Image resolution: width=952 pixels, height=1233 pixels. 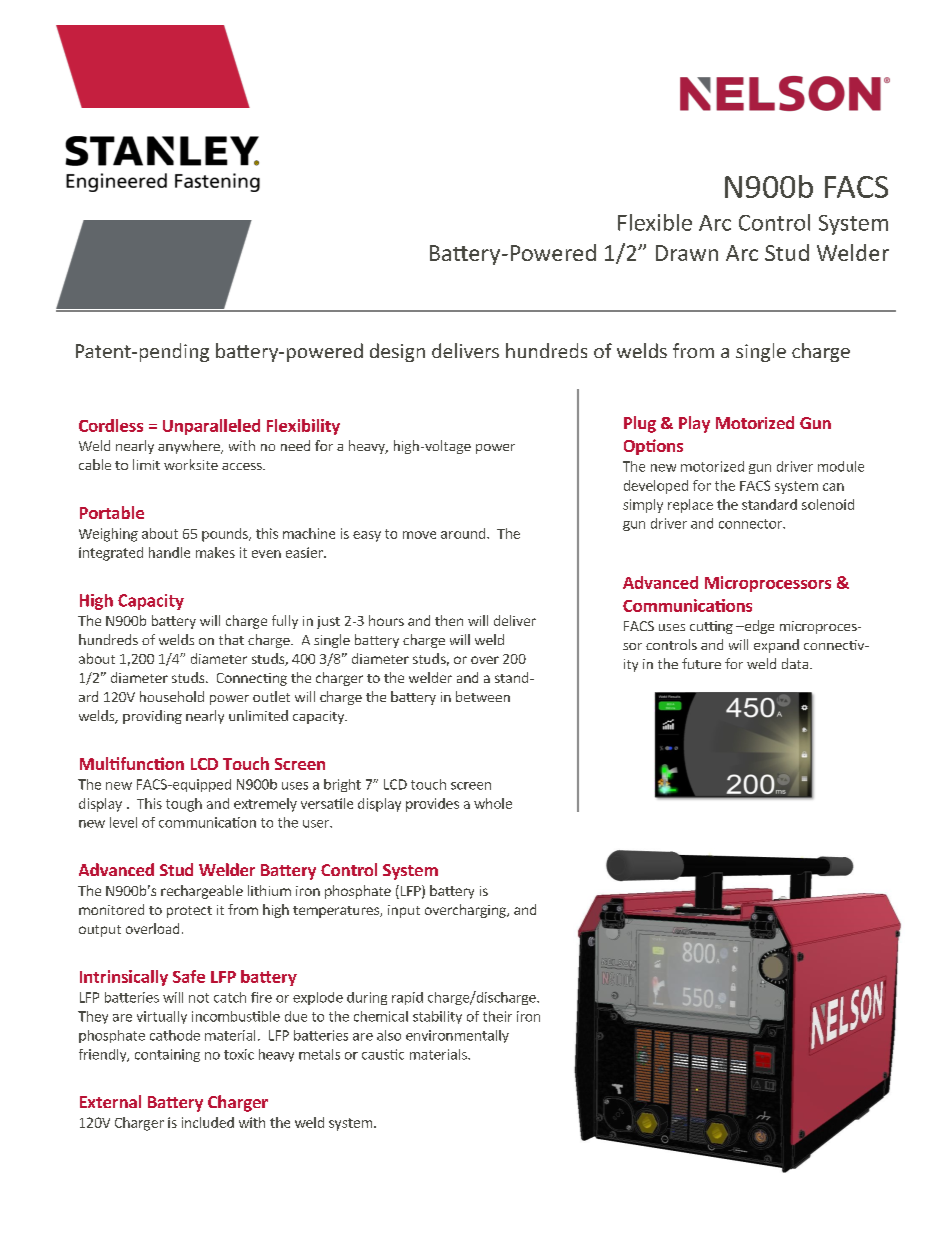 What do you see at coordinates (184, 805) in the image?
I see `tough` at bounding box center [184, 805].
